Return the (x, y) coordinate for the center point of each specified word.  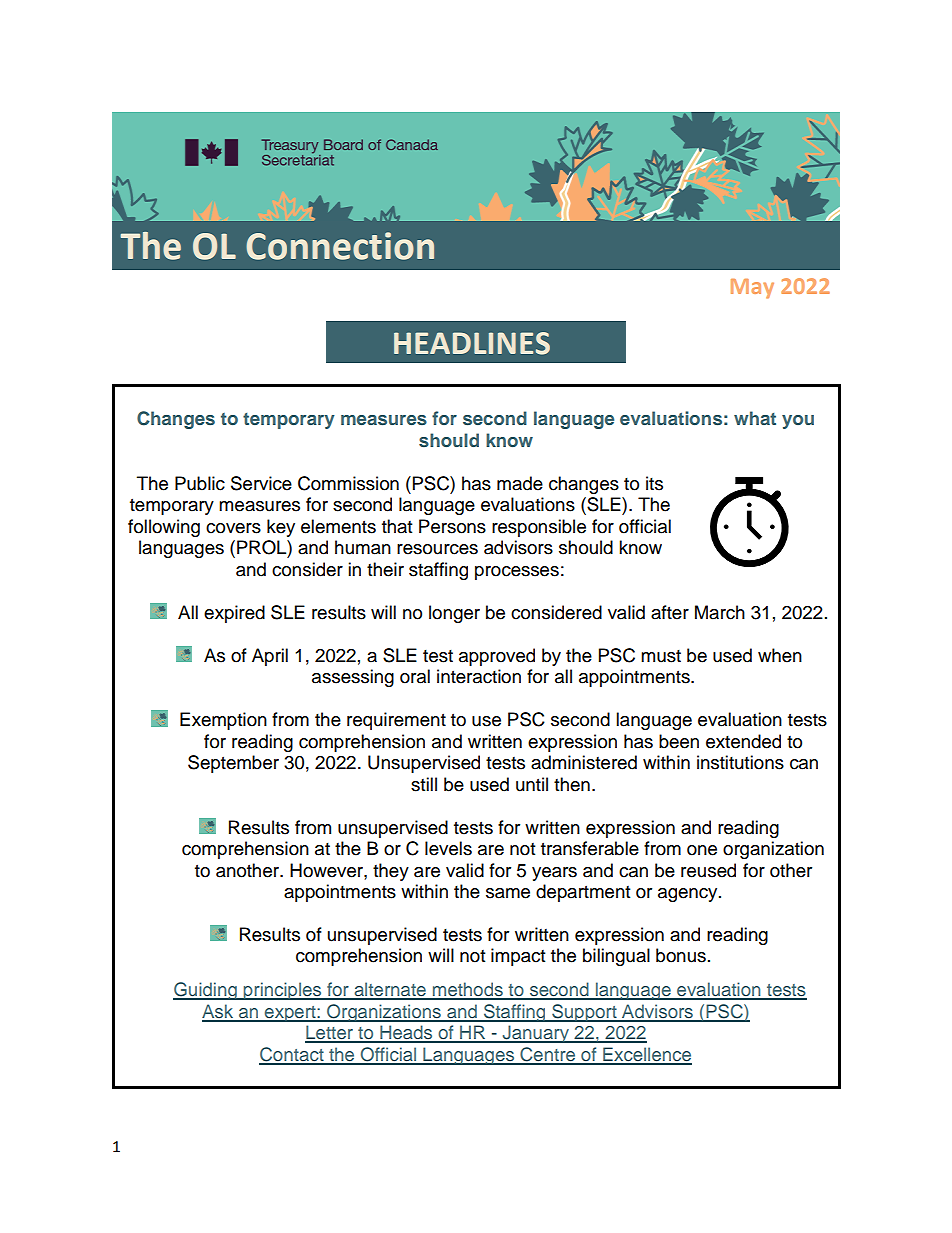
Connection (340, 246)
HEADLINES (472, 343)
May (752, 289)
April (270, 657)
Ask (219, 1012)
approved (497, 657)
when (780, 655)
